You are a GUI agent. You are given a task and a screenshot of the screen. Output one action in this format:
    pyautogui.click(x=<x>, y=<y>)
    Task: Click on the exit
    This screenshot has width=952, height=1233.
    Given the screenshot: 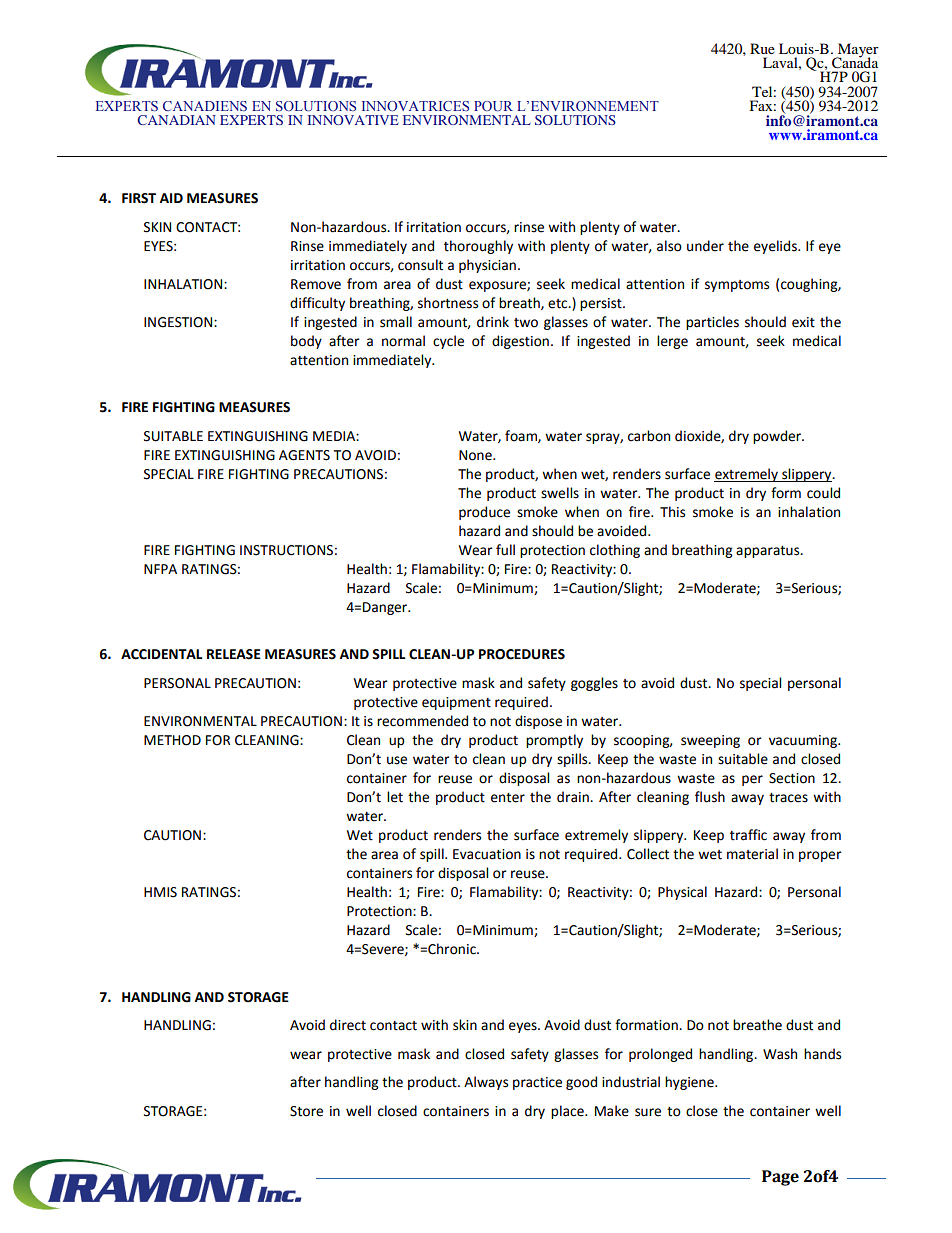 What is the action you would take?
    pyautogui.click(x=803, y=322)
